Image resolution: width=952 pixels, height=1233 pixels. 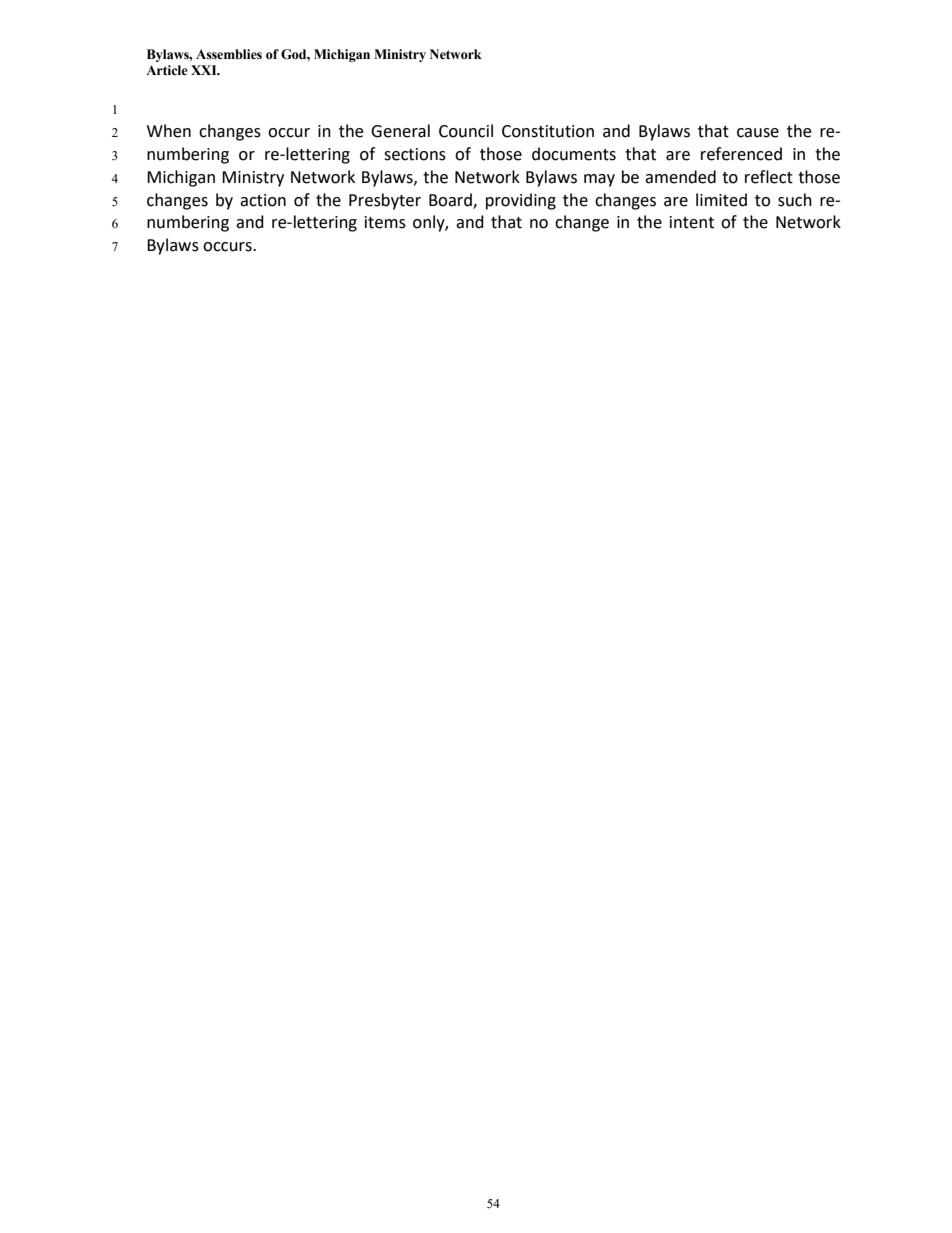 I want to click on Constitution, so click(x=548, y=131).
